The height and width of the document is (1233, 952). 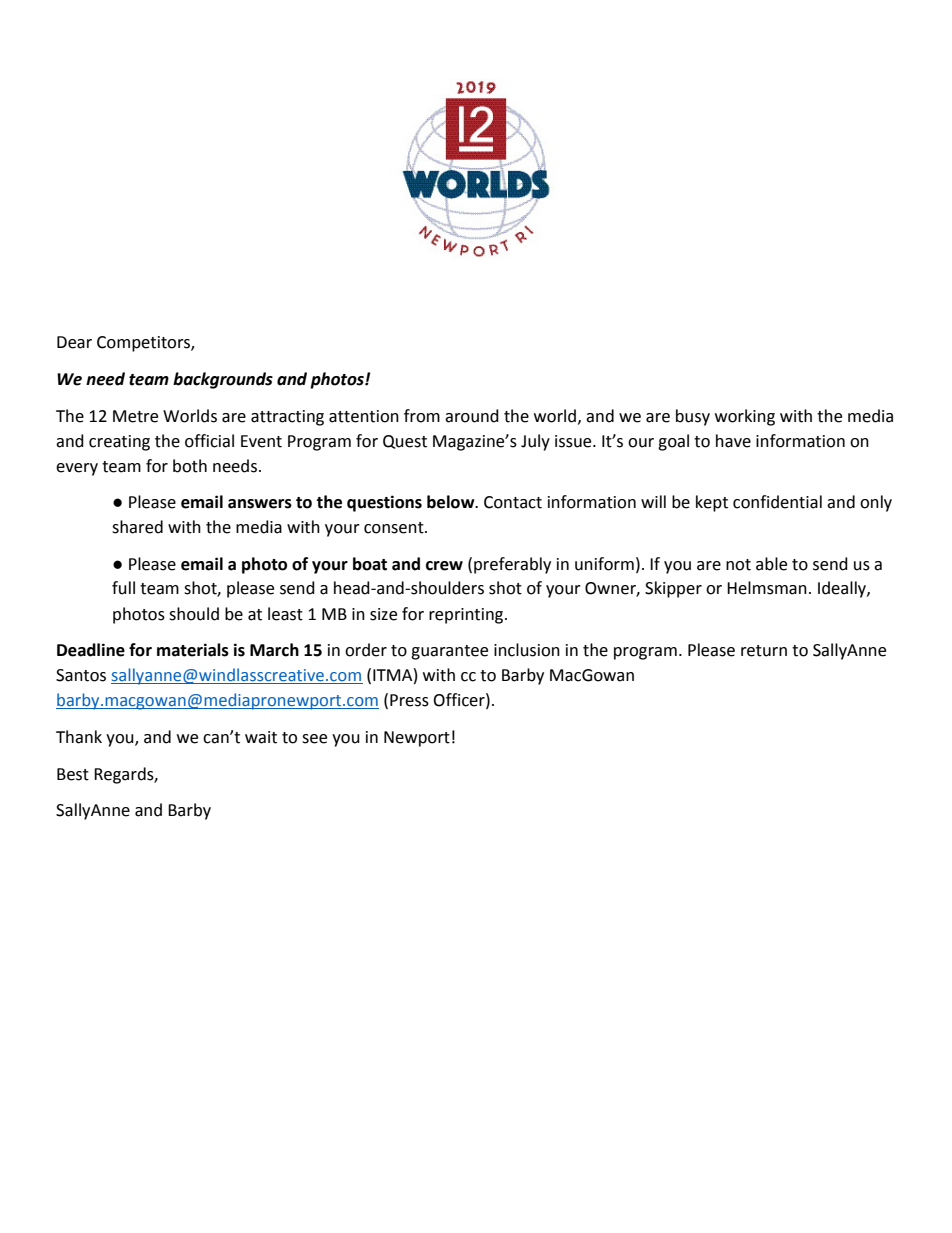 What do you see at coordinates (764, 651) in the document?
I see `return` at bounding box center [764, 651].
